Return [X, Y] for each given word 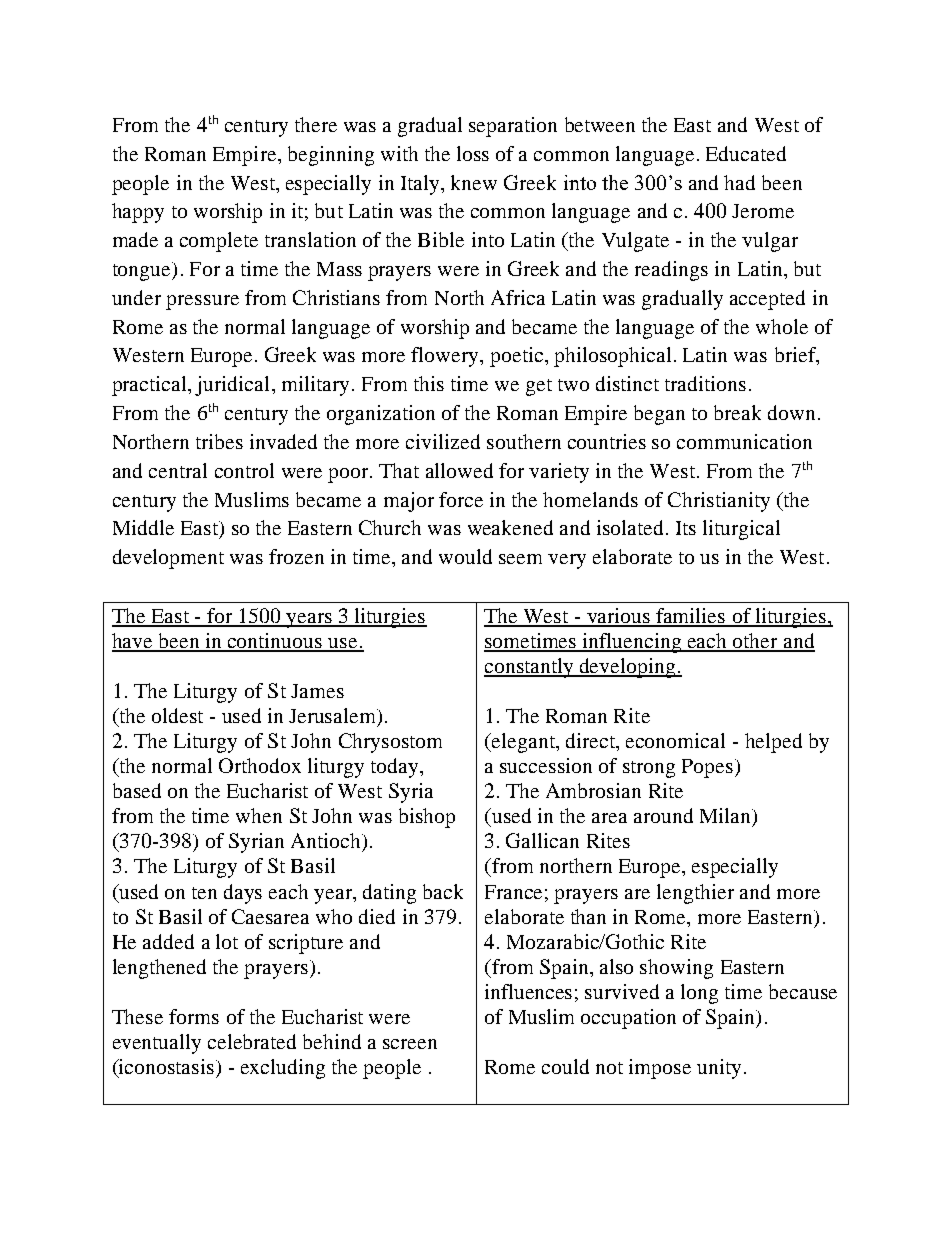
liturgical [741, 530]
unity [719, 1069]
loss [473, 153]
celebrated [252, 1041]
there [316, 124]
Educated [746, 153]
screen [410, 1044]
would [465, 556]
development [168, 559]
